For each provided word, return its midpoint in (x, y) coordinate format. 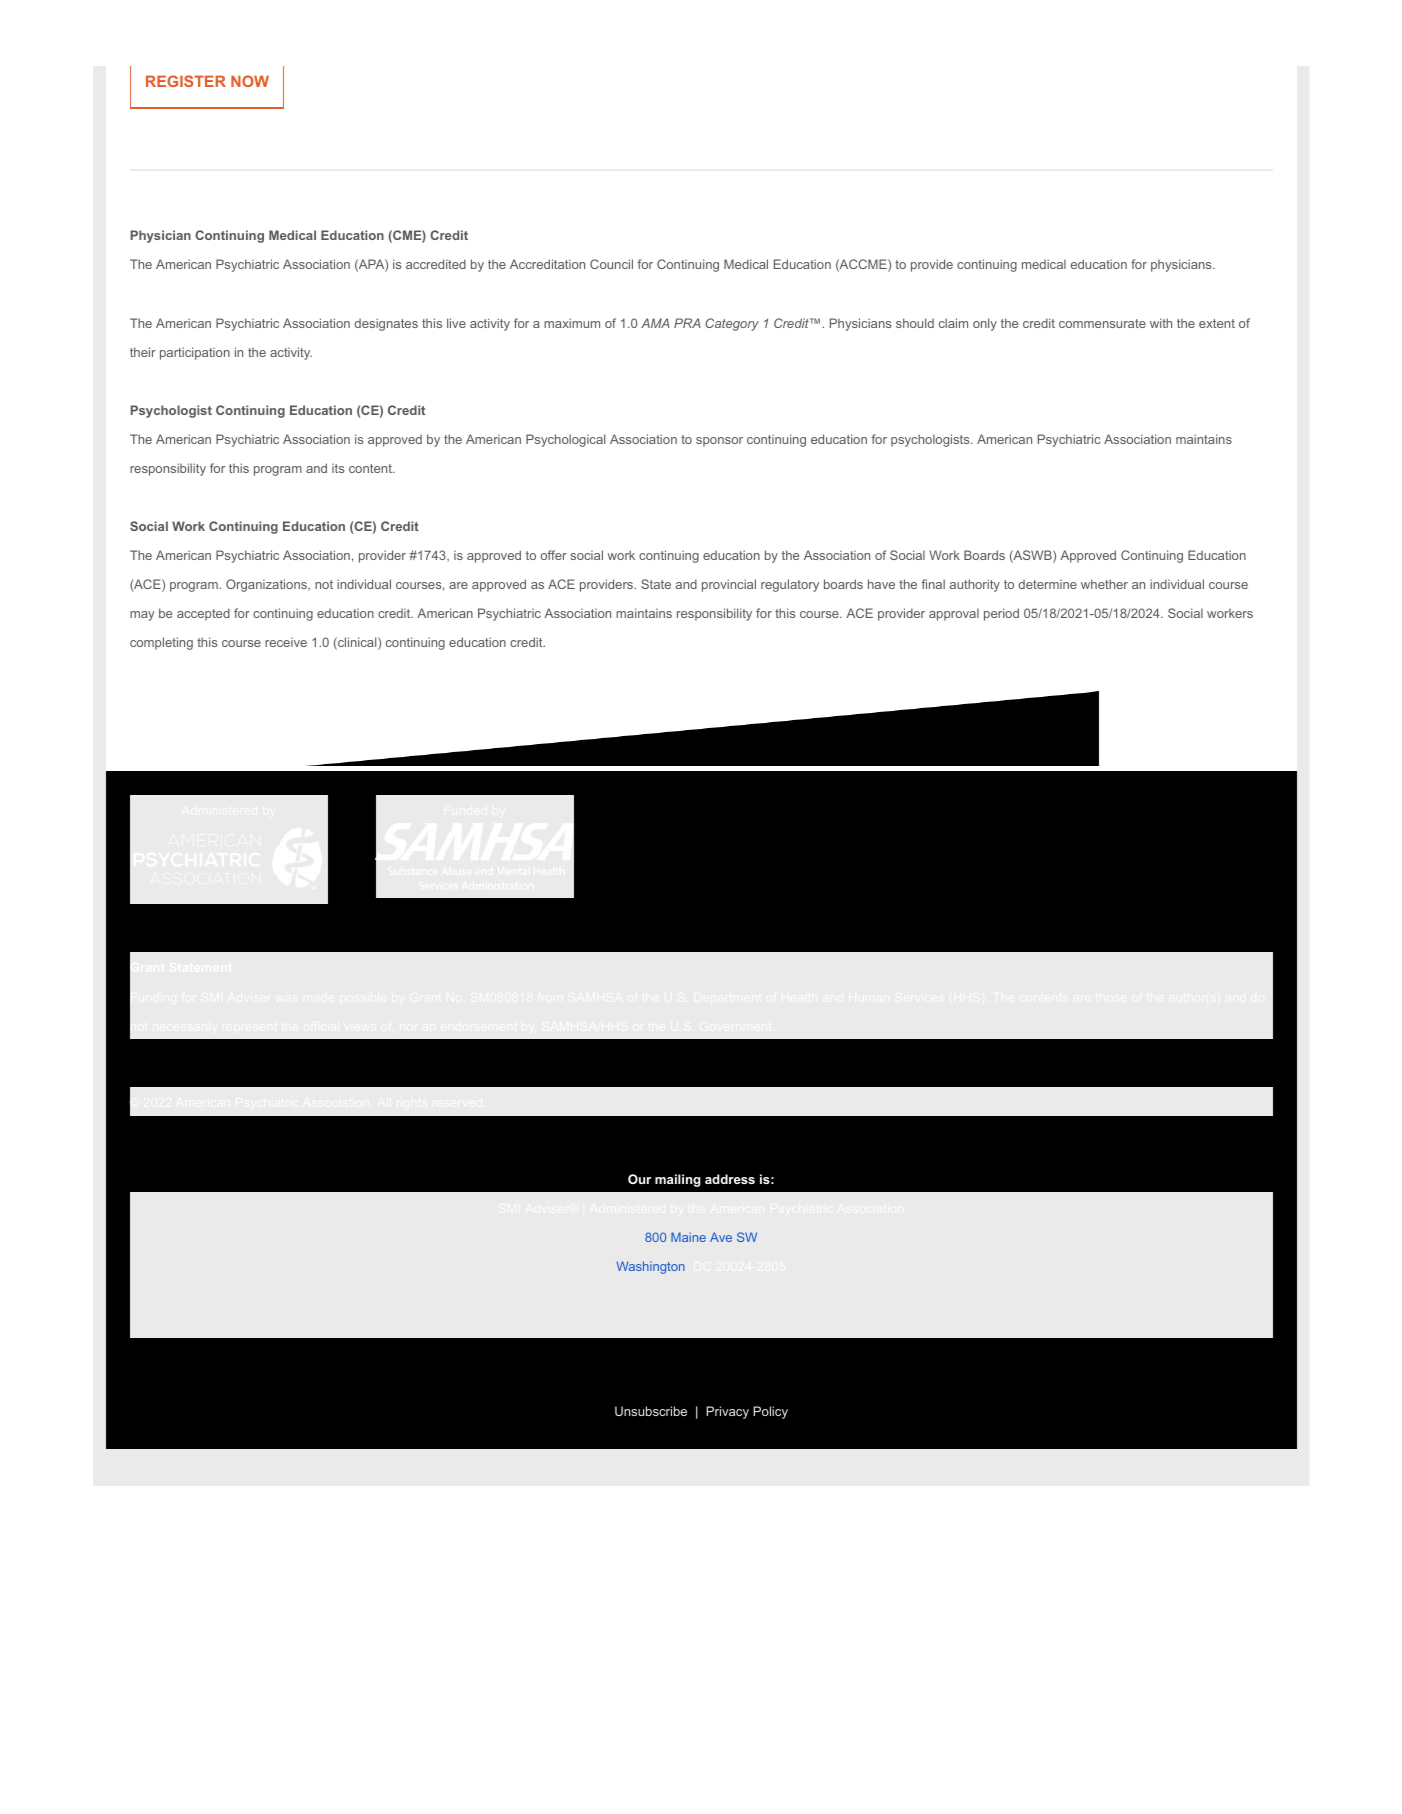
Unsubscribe (651, 1411)
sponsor (719, 442)
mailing (678, 1180)
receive (286, 642)
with (1161, 323)
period (1001, 614)
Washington (651, 1267)
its (338, 468)
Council (611, 264)
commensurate (1102, 323)
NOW (250, 81)
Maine (688, 1237)
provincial (729, 585)
